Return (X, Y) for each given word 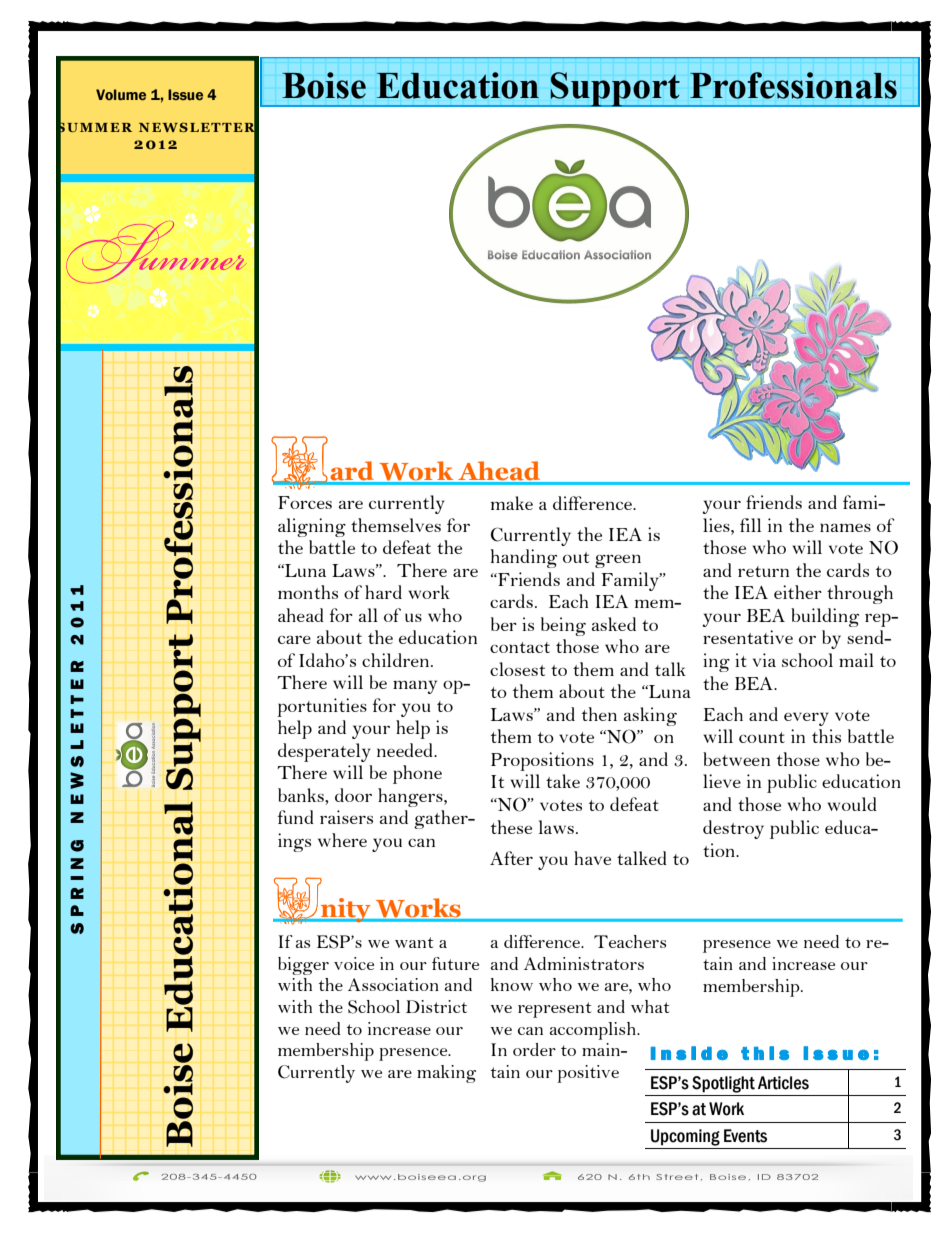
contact (520, 647)
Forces (305, 502)
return (763, 571)
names (845, 527)
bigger (303, 966)
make (511, 503)
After (511, 858)
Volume (121, 95)
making (446, 1074)
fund (296, 817)
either (798, 592)
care (294, 640)
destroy (733, 829)
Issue (185, 95)
